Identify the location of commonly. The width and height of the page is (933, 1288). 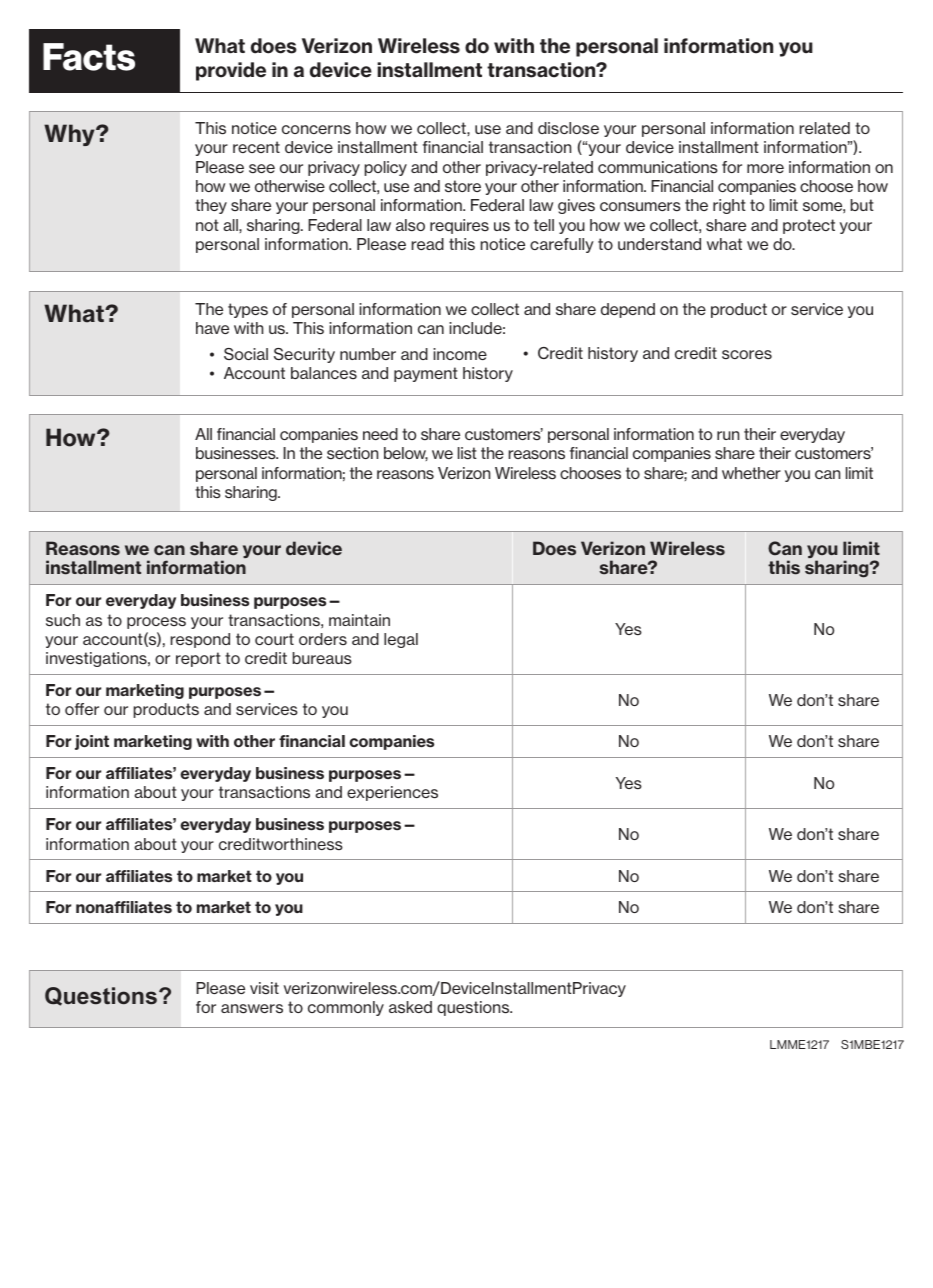
(346, 1008).
